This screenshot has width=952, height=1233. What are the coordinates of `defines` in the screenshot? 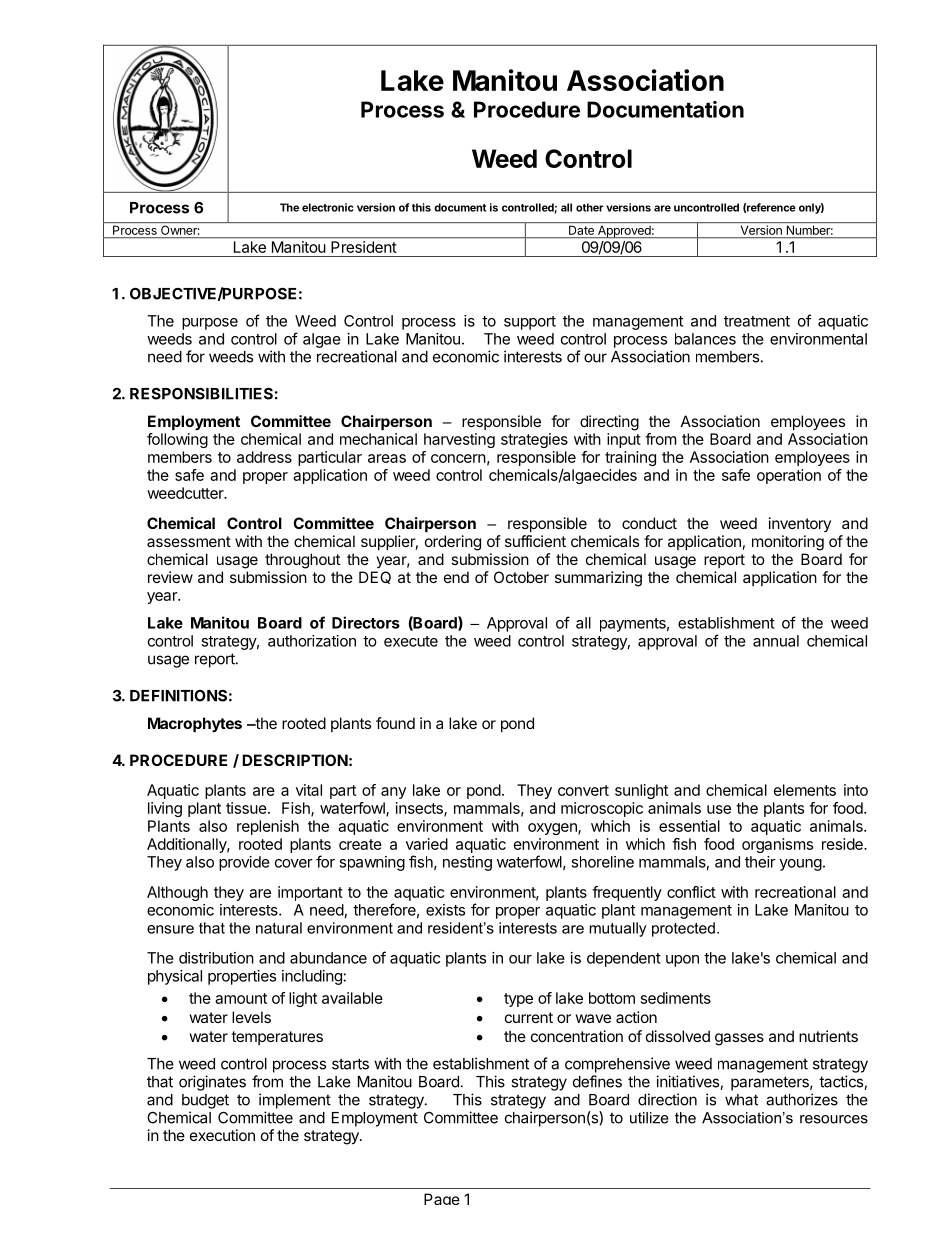 It's located at (597, 1081).
